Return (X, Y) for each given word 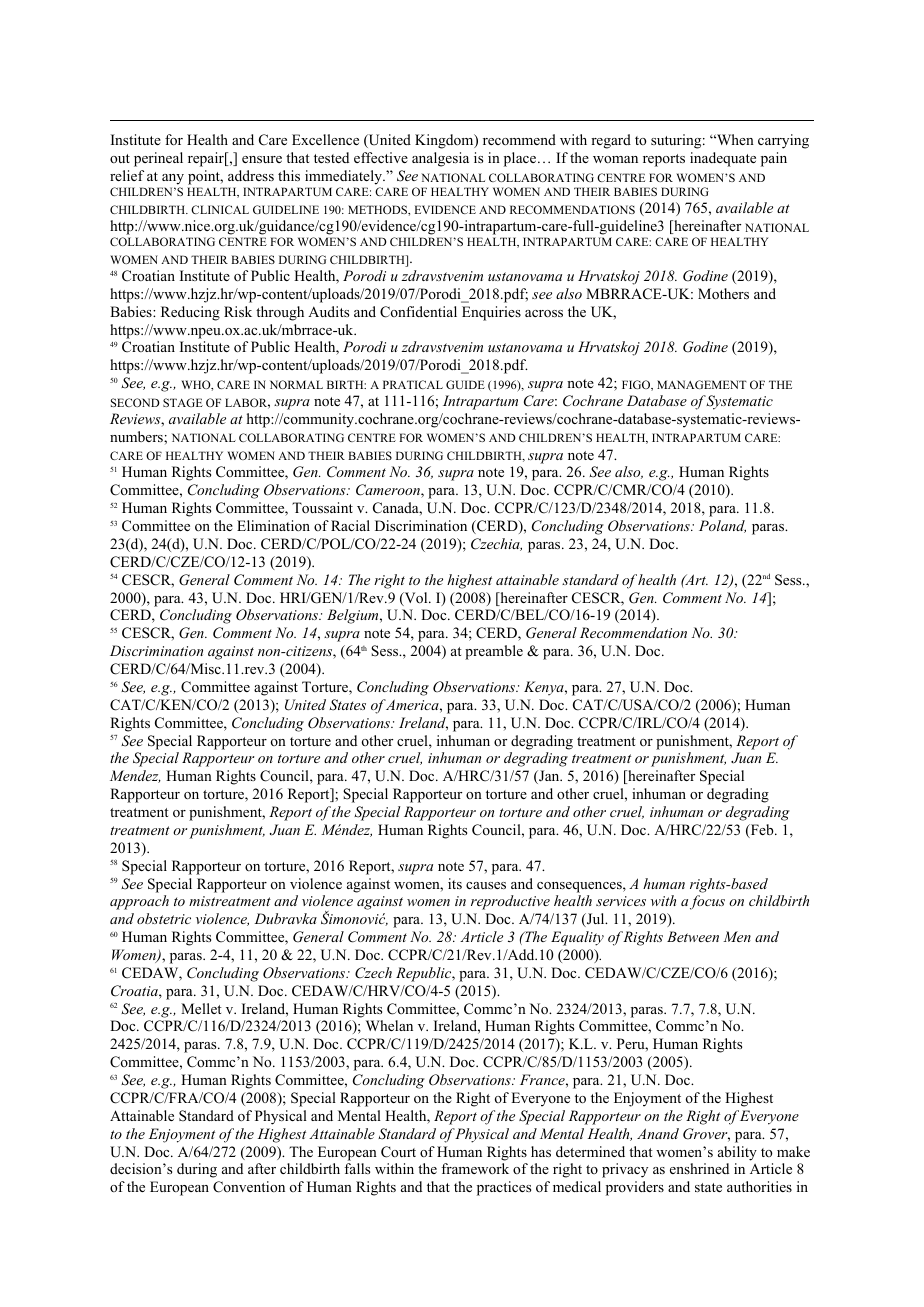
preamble (494, 652)
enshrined (699, 1168)
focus (707, 902)
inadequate (723, 159)
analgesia (440, 159)
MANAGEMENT (702, 384)
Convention (249, 1187)
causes (486, 885)
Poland (722, 526)
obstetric (164, 918)
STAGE (183, 402)
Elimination (273, 525)
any (173, 179)
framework (475, 1168)
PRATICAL (413, 384)
